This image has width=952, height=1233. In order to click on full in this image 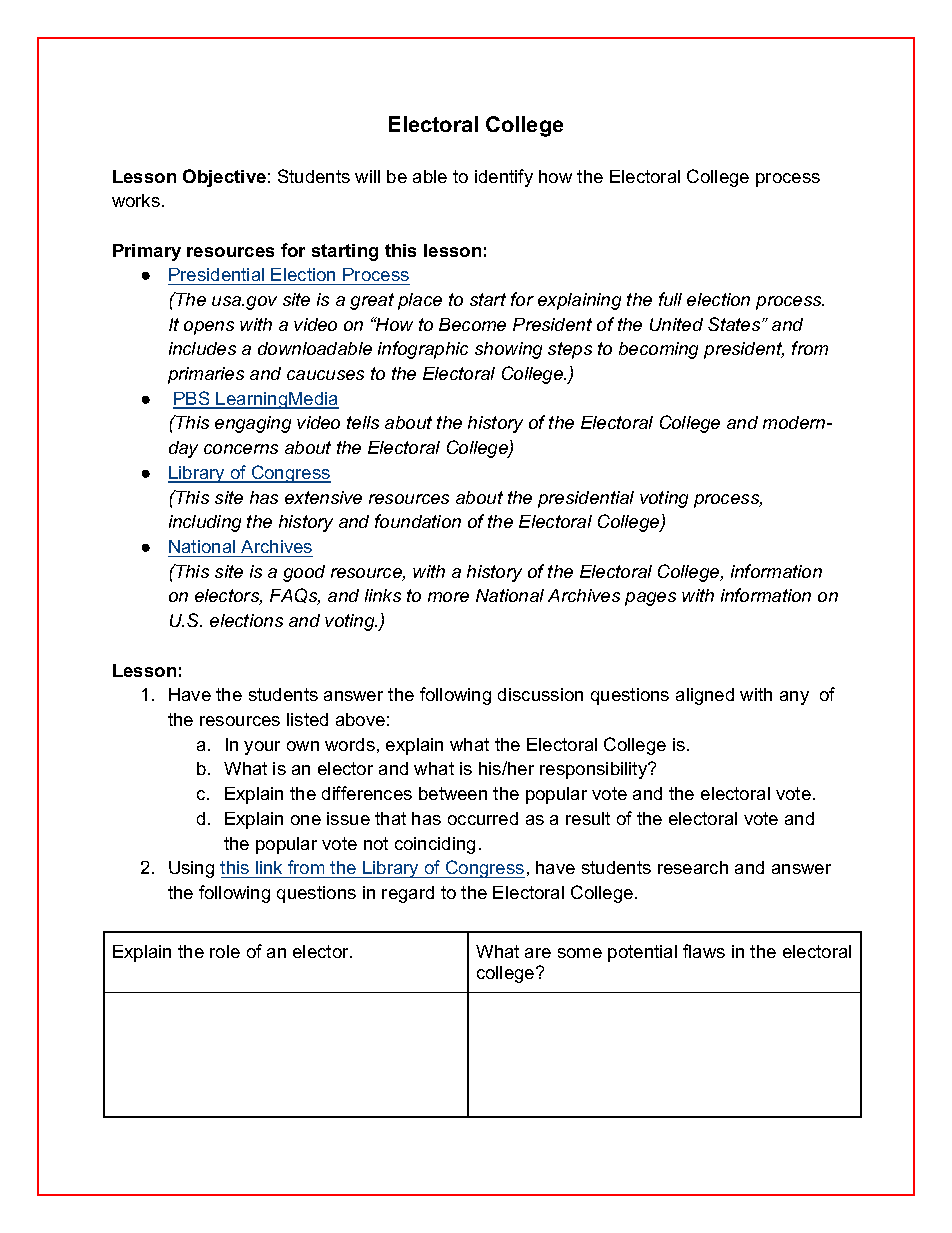, I will do `click(670, 299)`.
